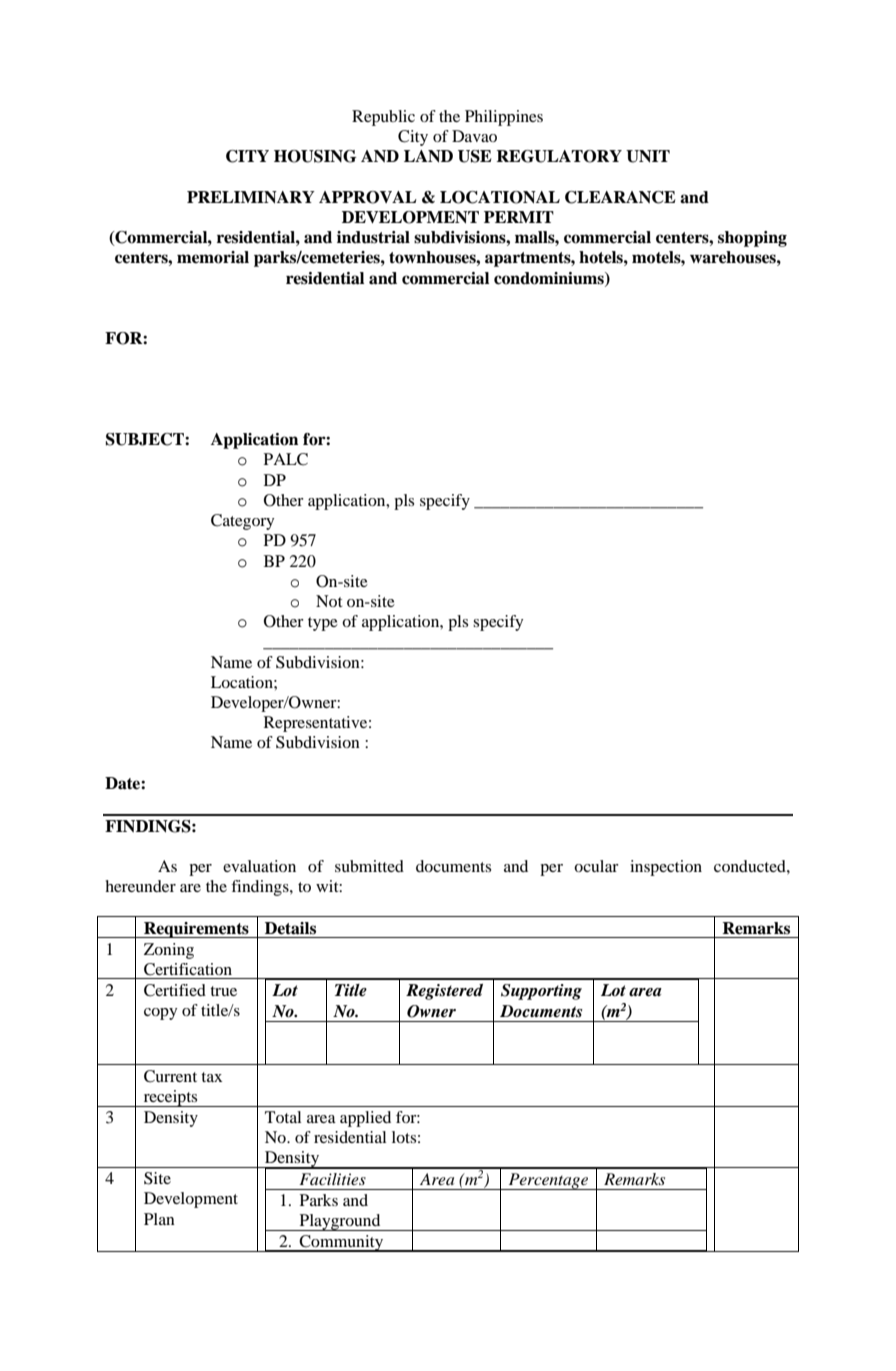 Image resolution: width=896 pixels, height=1371 pixels. Describe the element at coordinates (752, 239) in the screenshot. I see `shopping` at that location.
